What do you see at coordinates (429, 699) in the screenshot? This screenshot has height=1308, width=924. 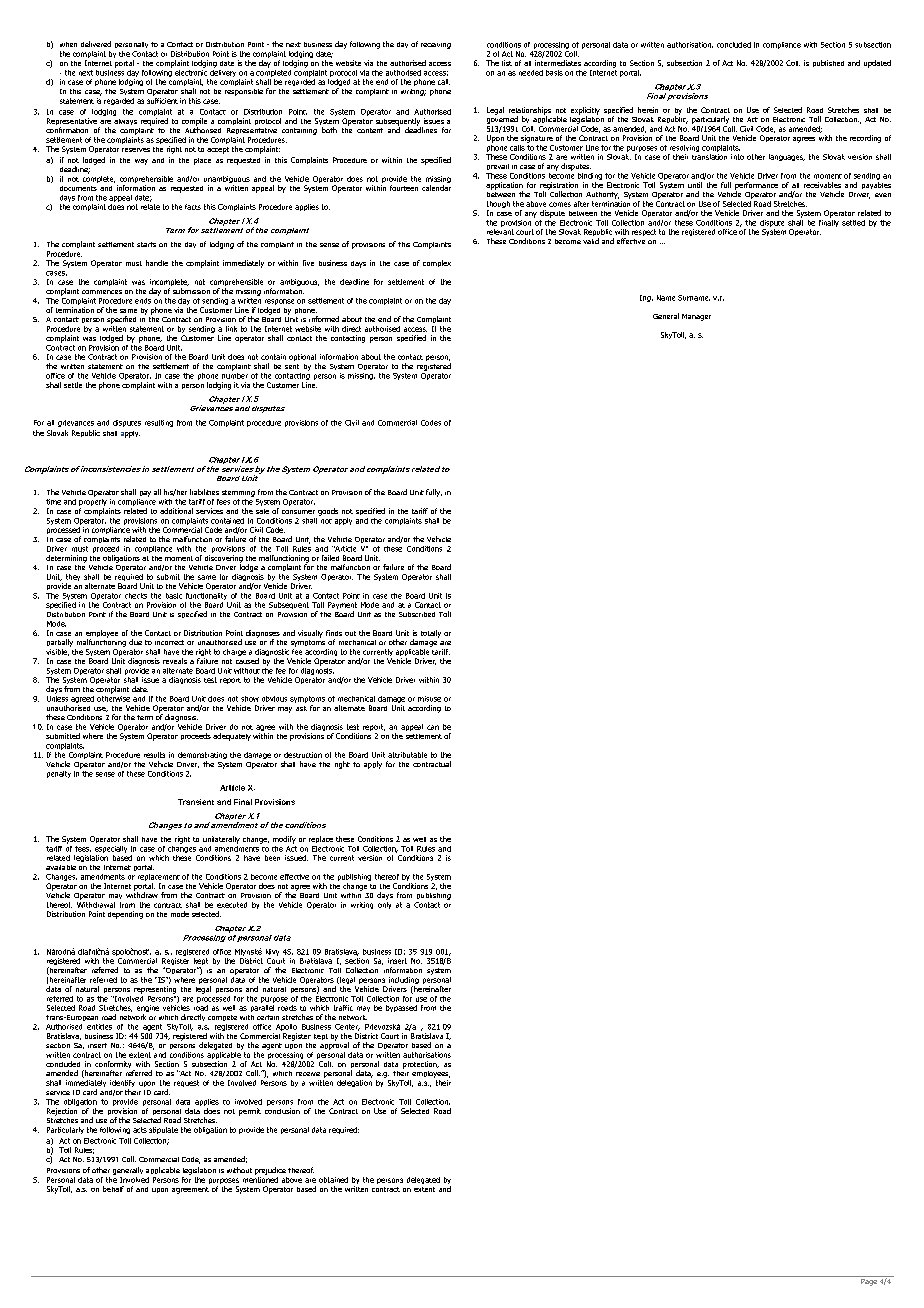 I see `misuse` at bounding box center [429, 699].
